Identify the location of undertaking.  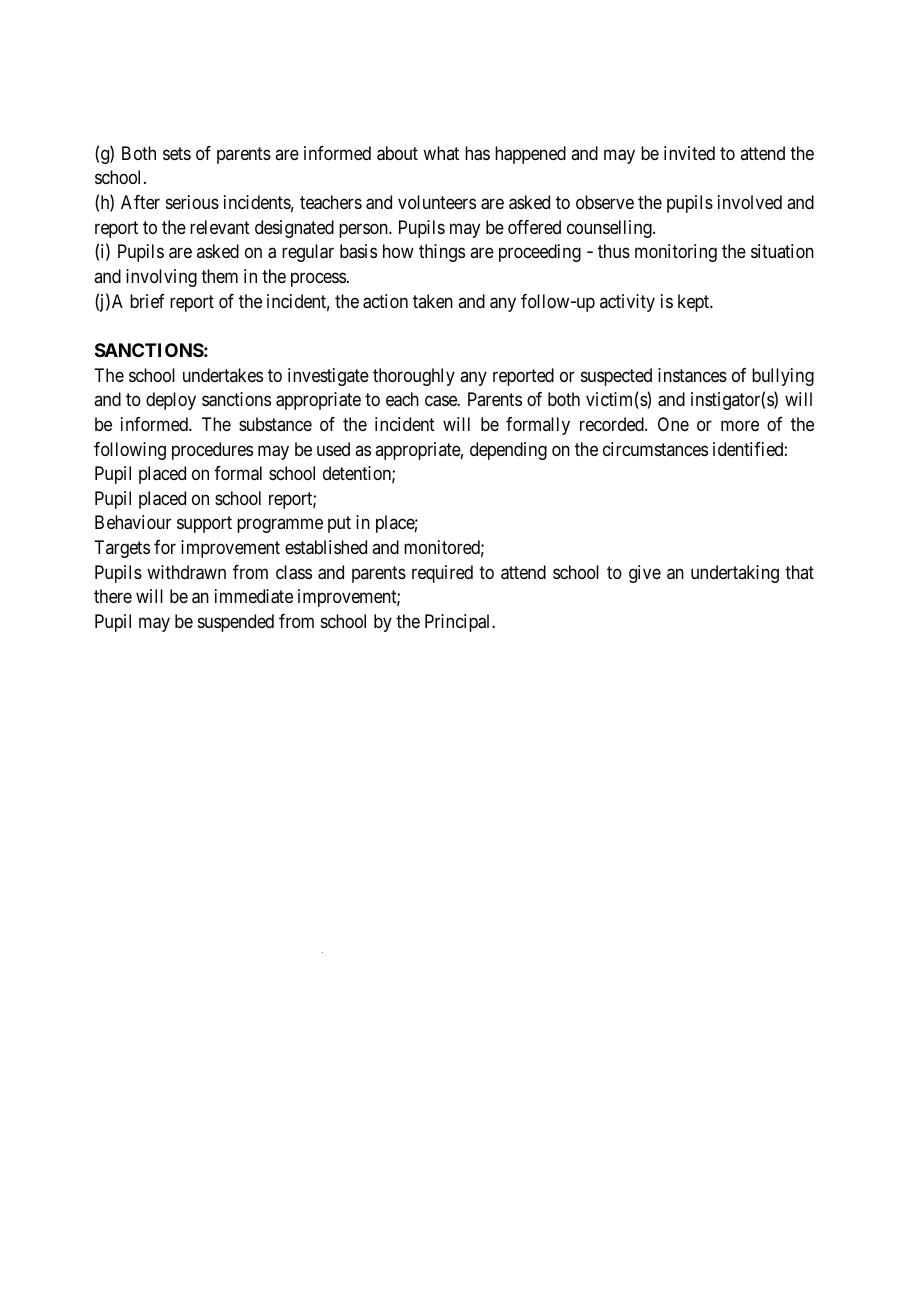
(735, 574).
